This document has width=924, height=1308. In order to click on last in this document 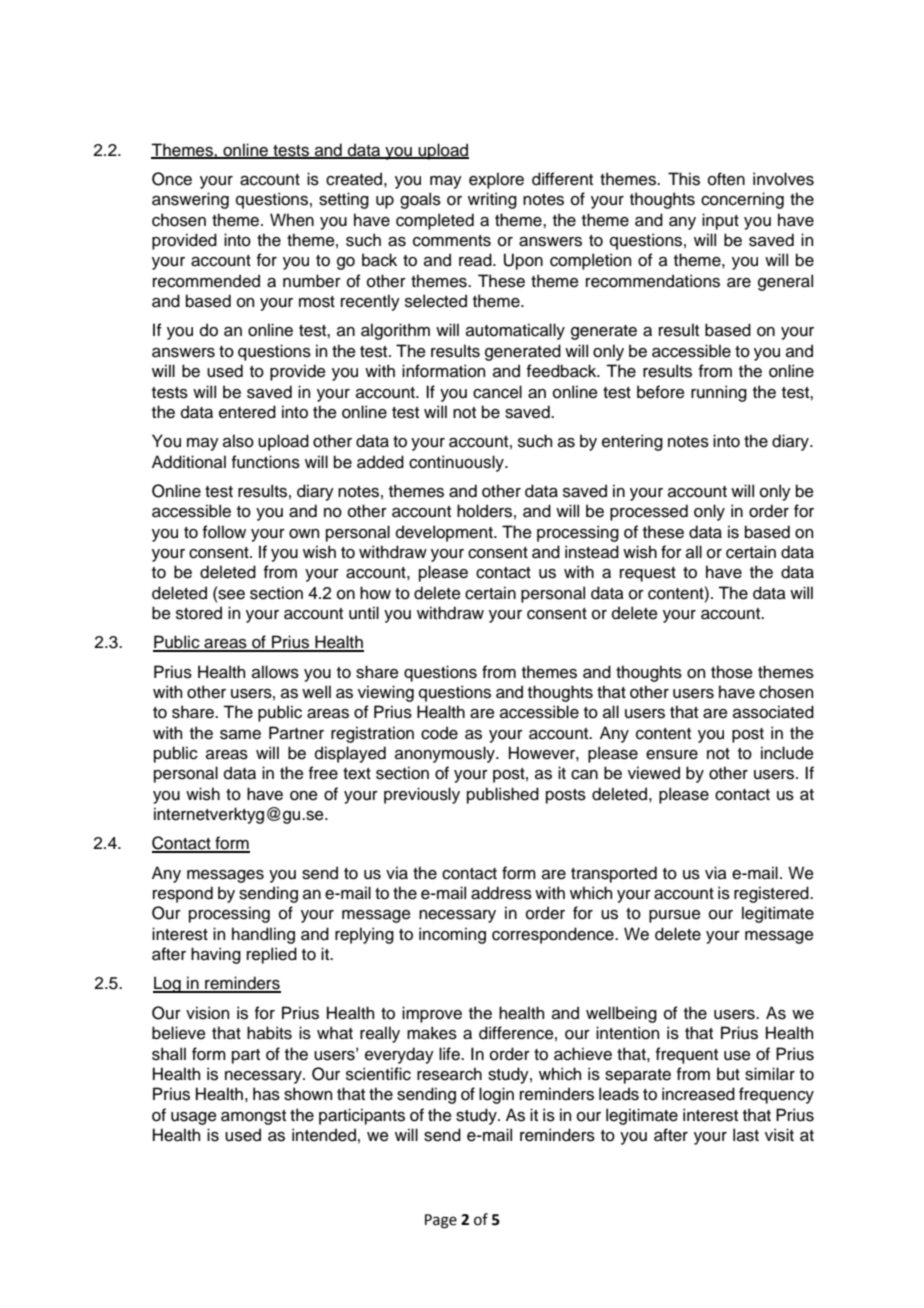, I will do `click(746, 1135)`.
